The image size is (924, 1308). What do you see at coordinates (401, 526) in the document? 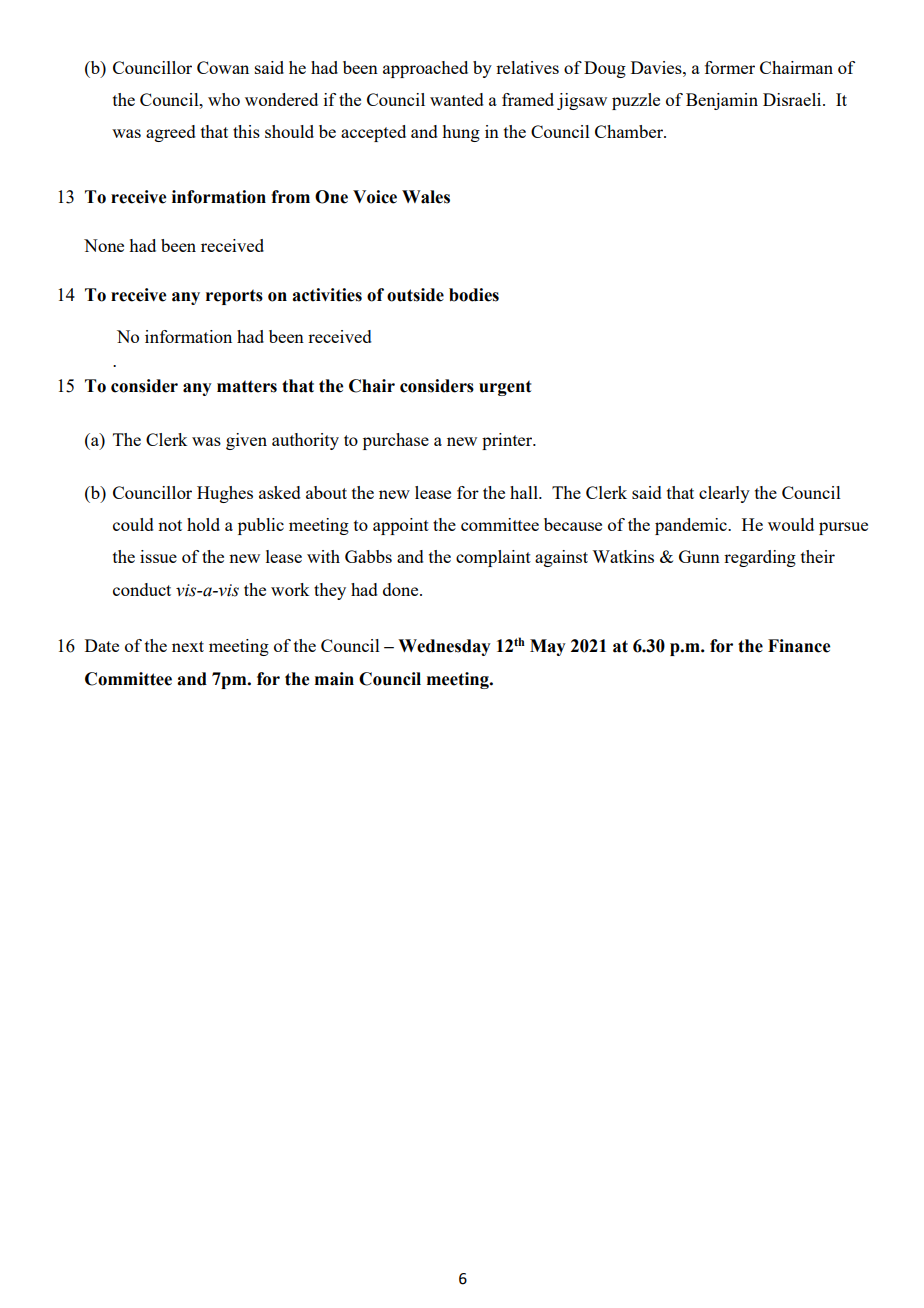
I see `appoint` at bounding box center [401, 526].
